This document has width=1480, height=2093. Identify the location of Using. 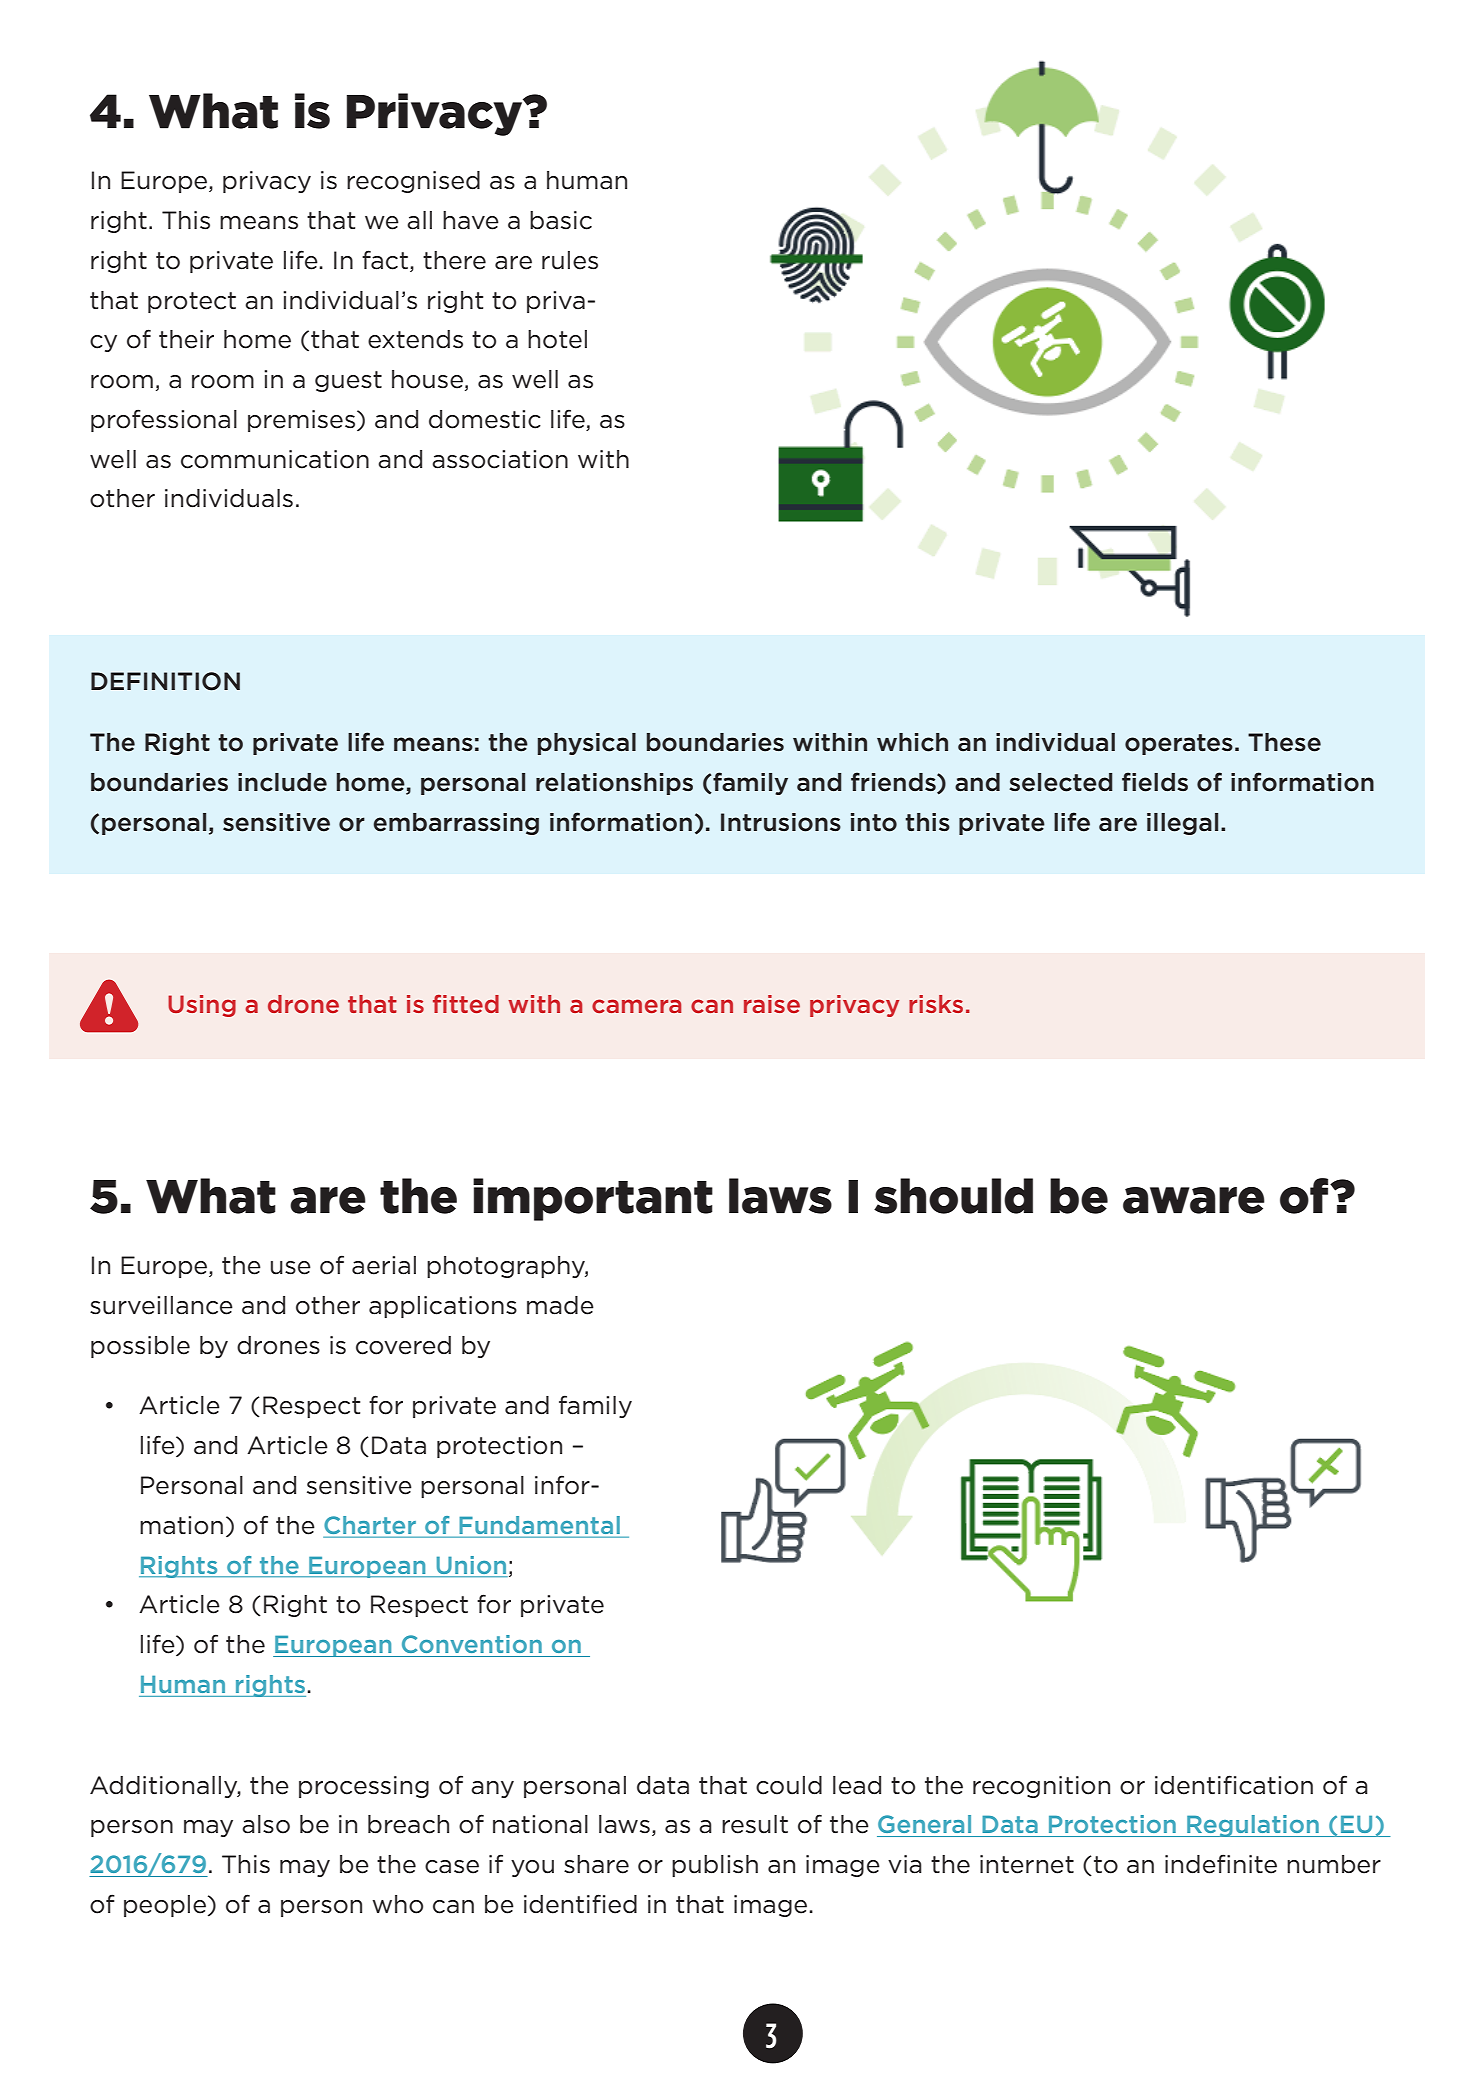
(202, 1006).
